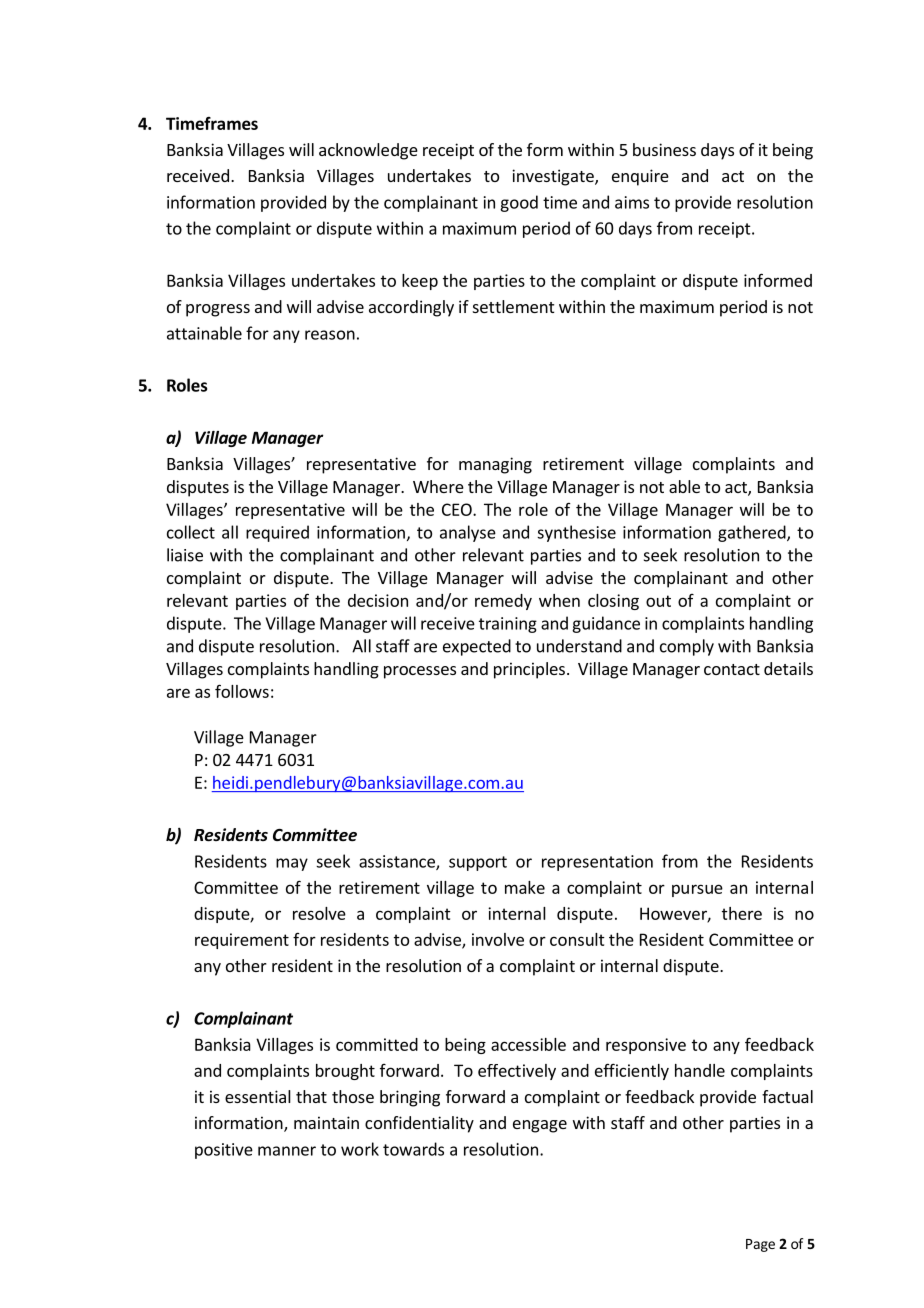 The image size is (924, 1308). What do you see at coordinates (664, 149) in the screenshot?
I see `business` at bounding box center [664, 149].
